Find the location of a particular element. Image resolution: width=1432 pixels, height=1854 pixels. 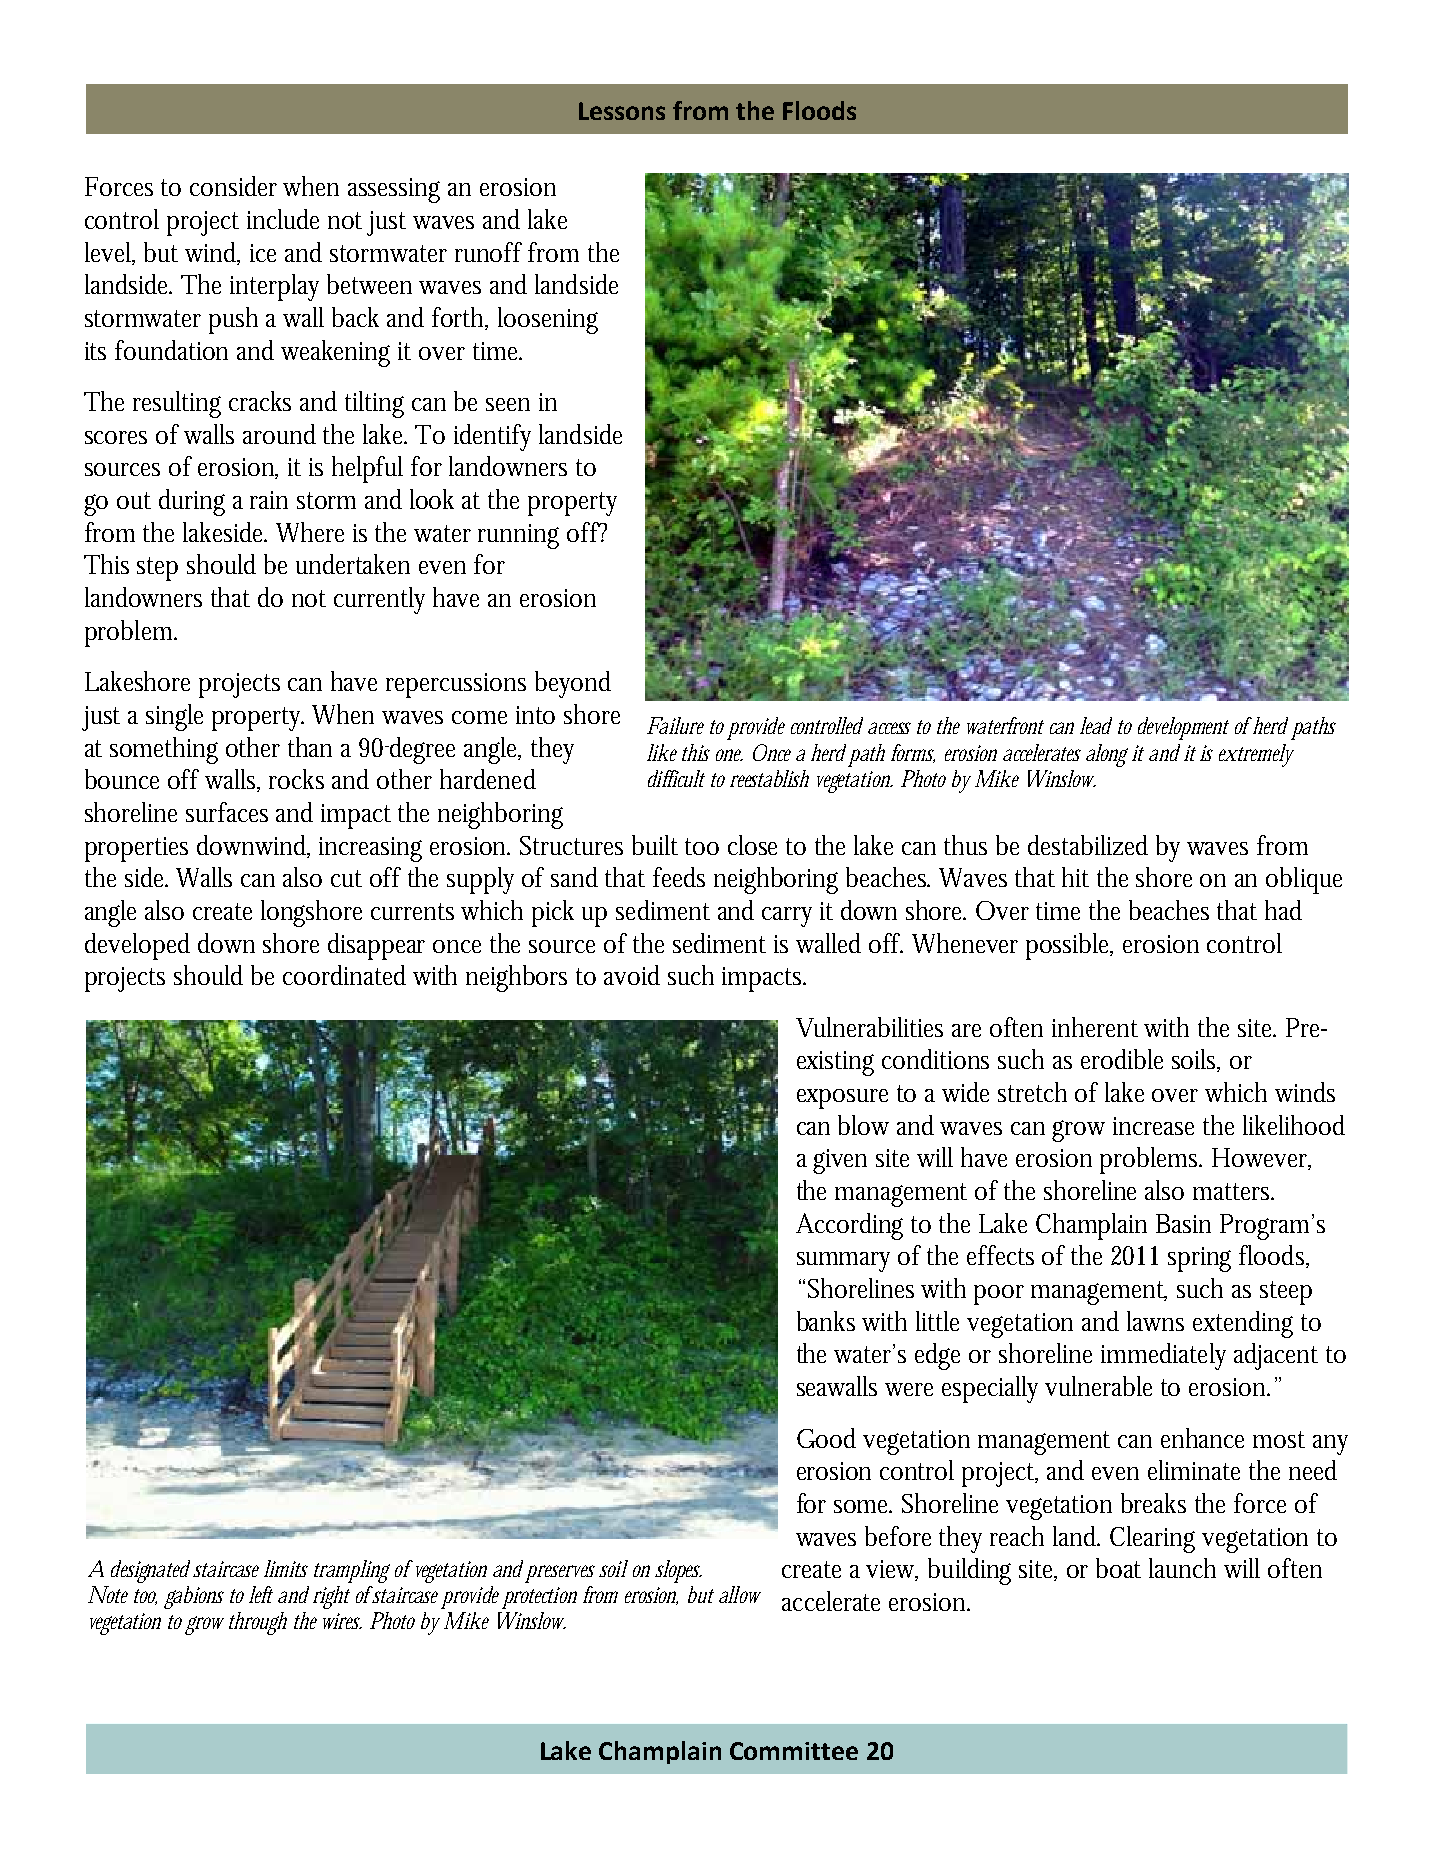

loosening is located at coordinates (548, 320).
